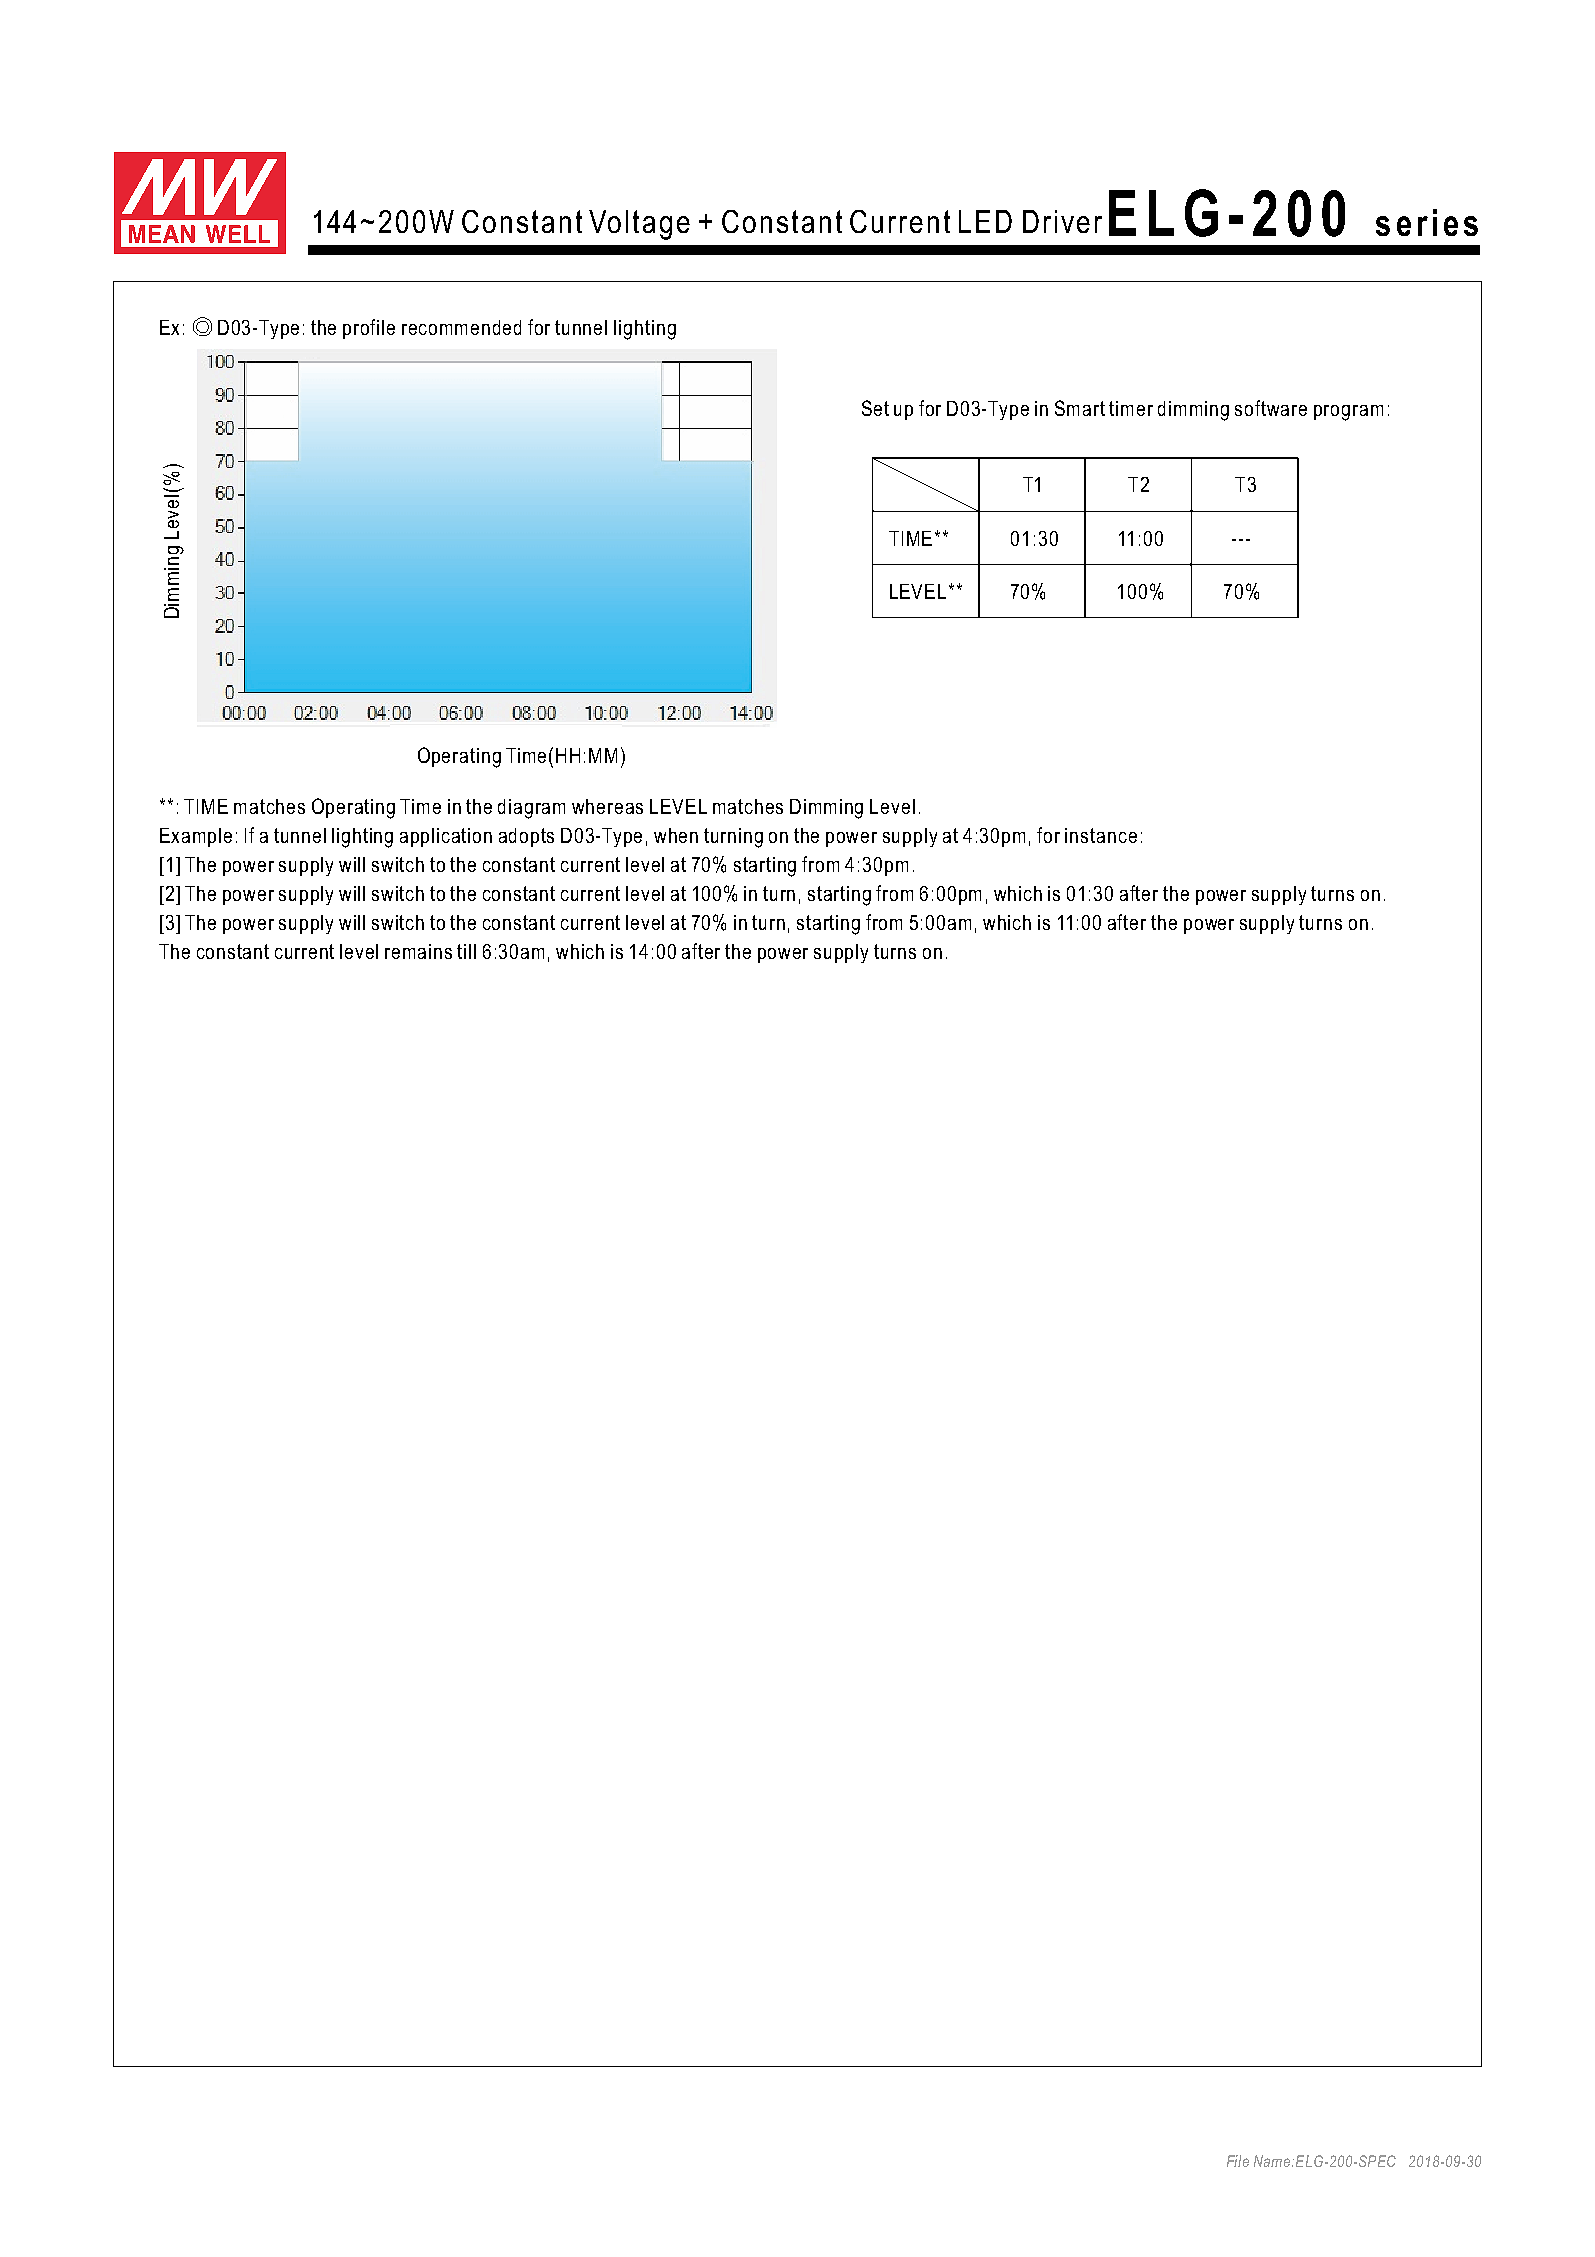  Describe the element at coordinates (639, 225) in the document. I see `Voltage` at that location.
